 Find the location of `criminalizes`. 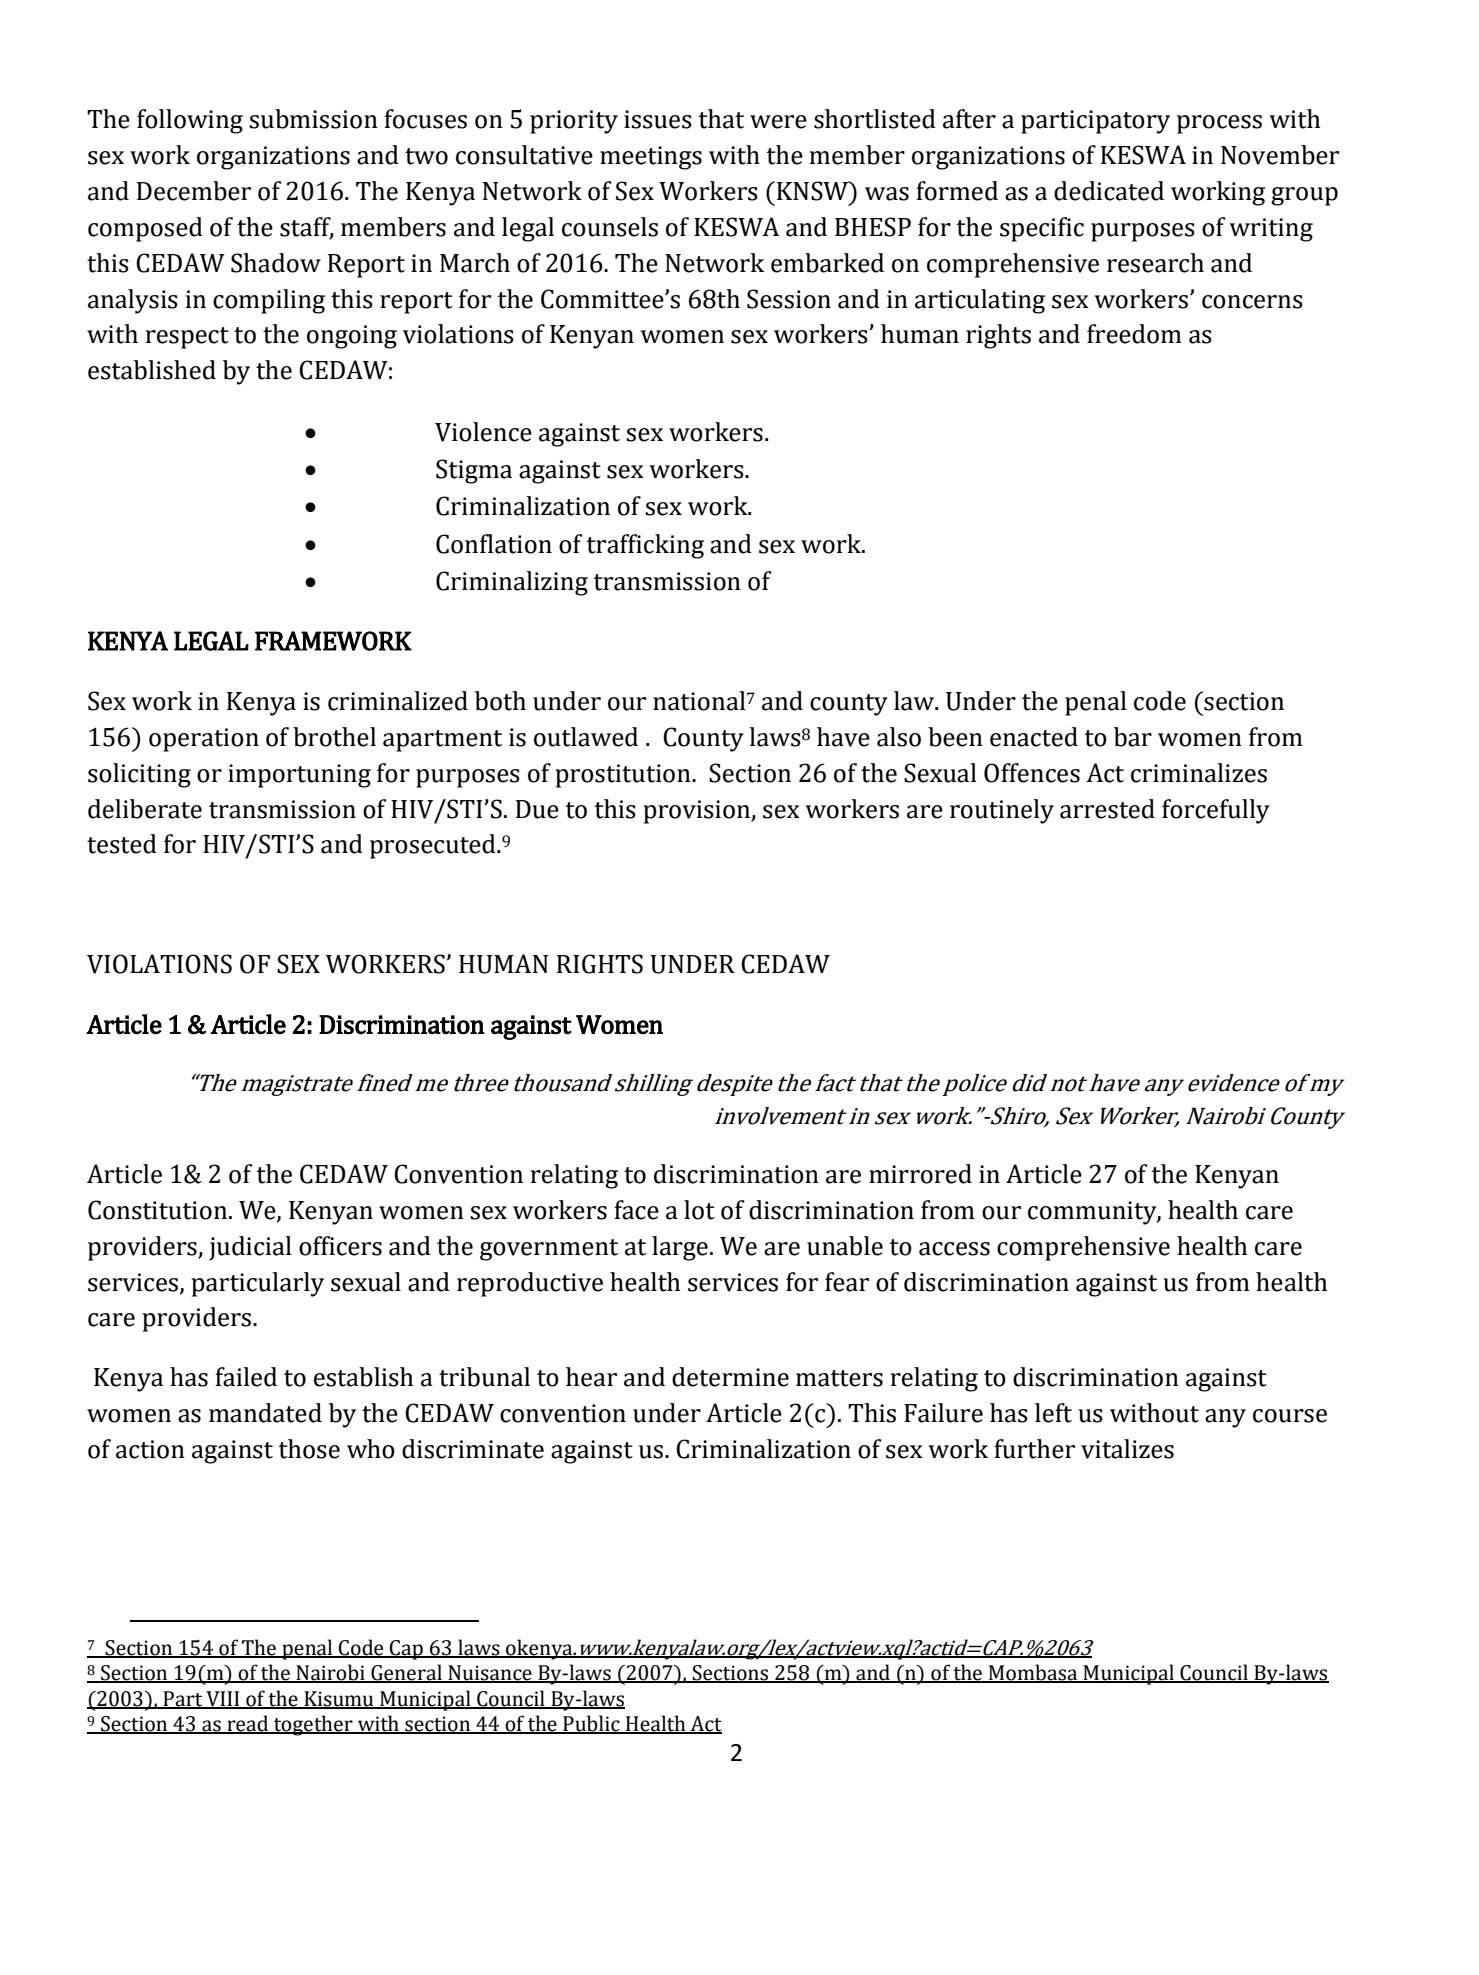

criminalizes is located at coordinates (1199, 773).
